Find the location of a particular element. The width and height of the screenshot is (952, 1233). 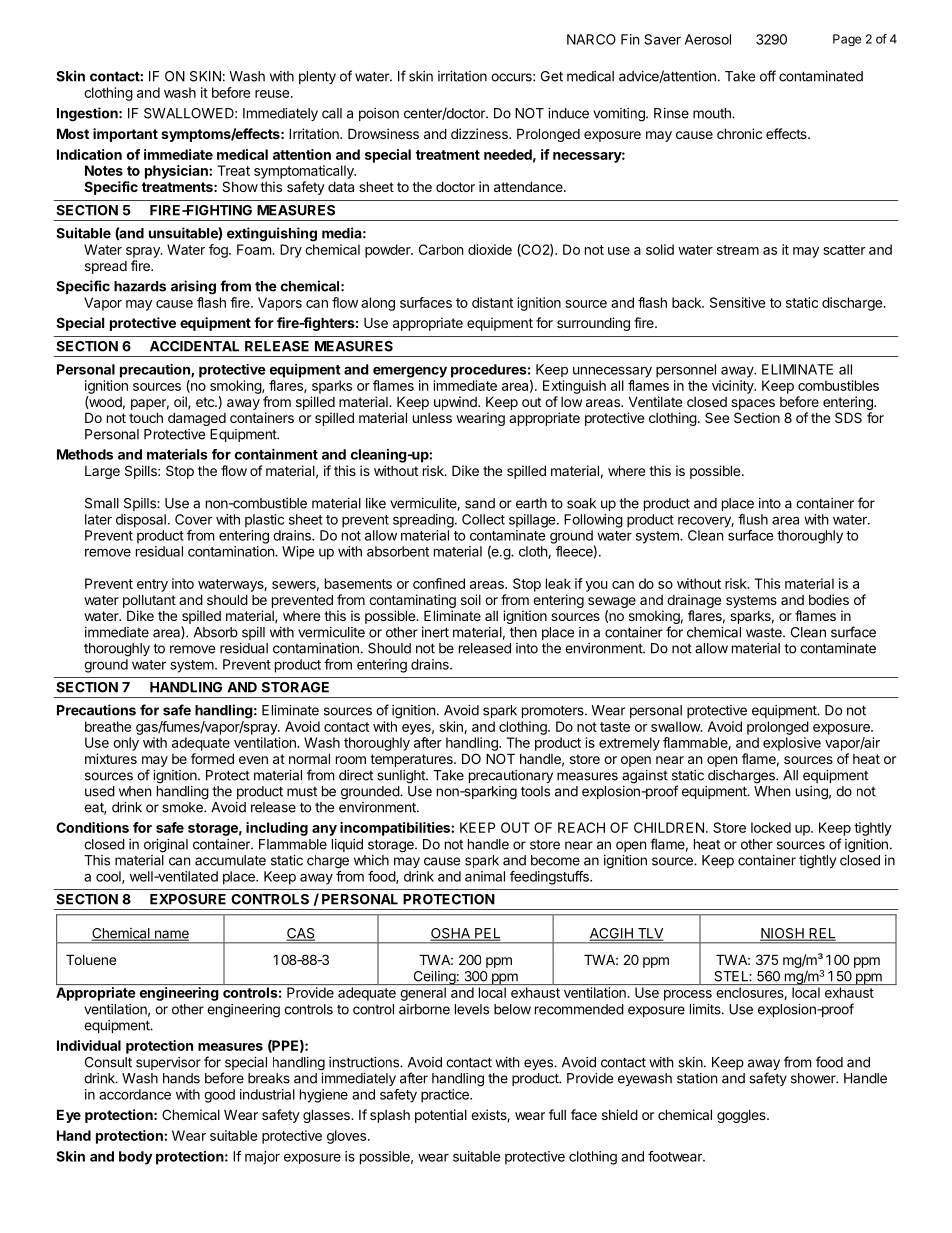

important is located at coordinates (125, 135).
